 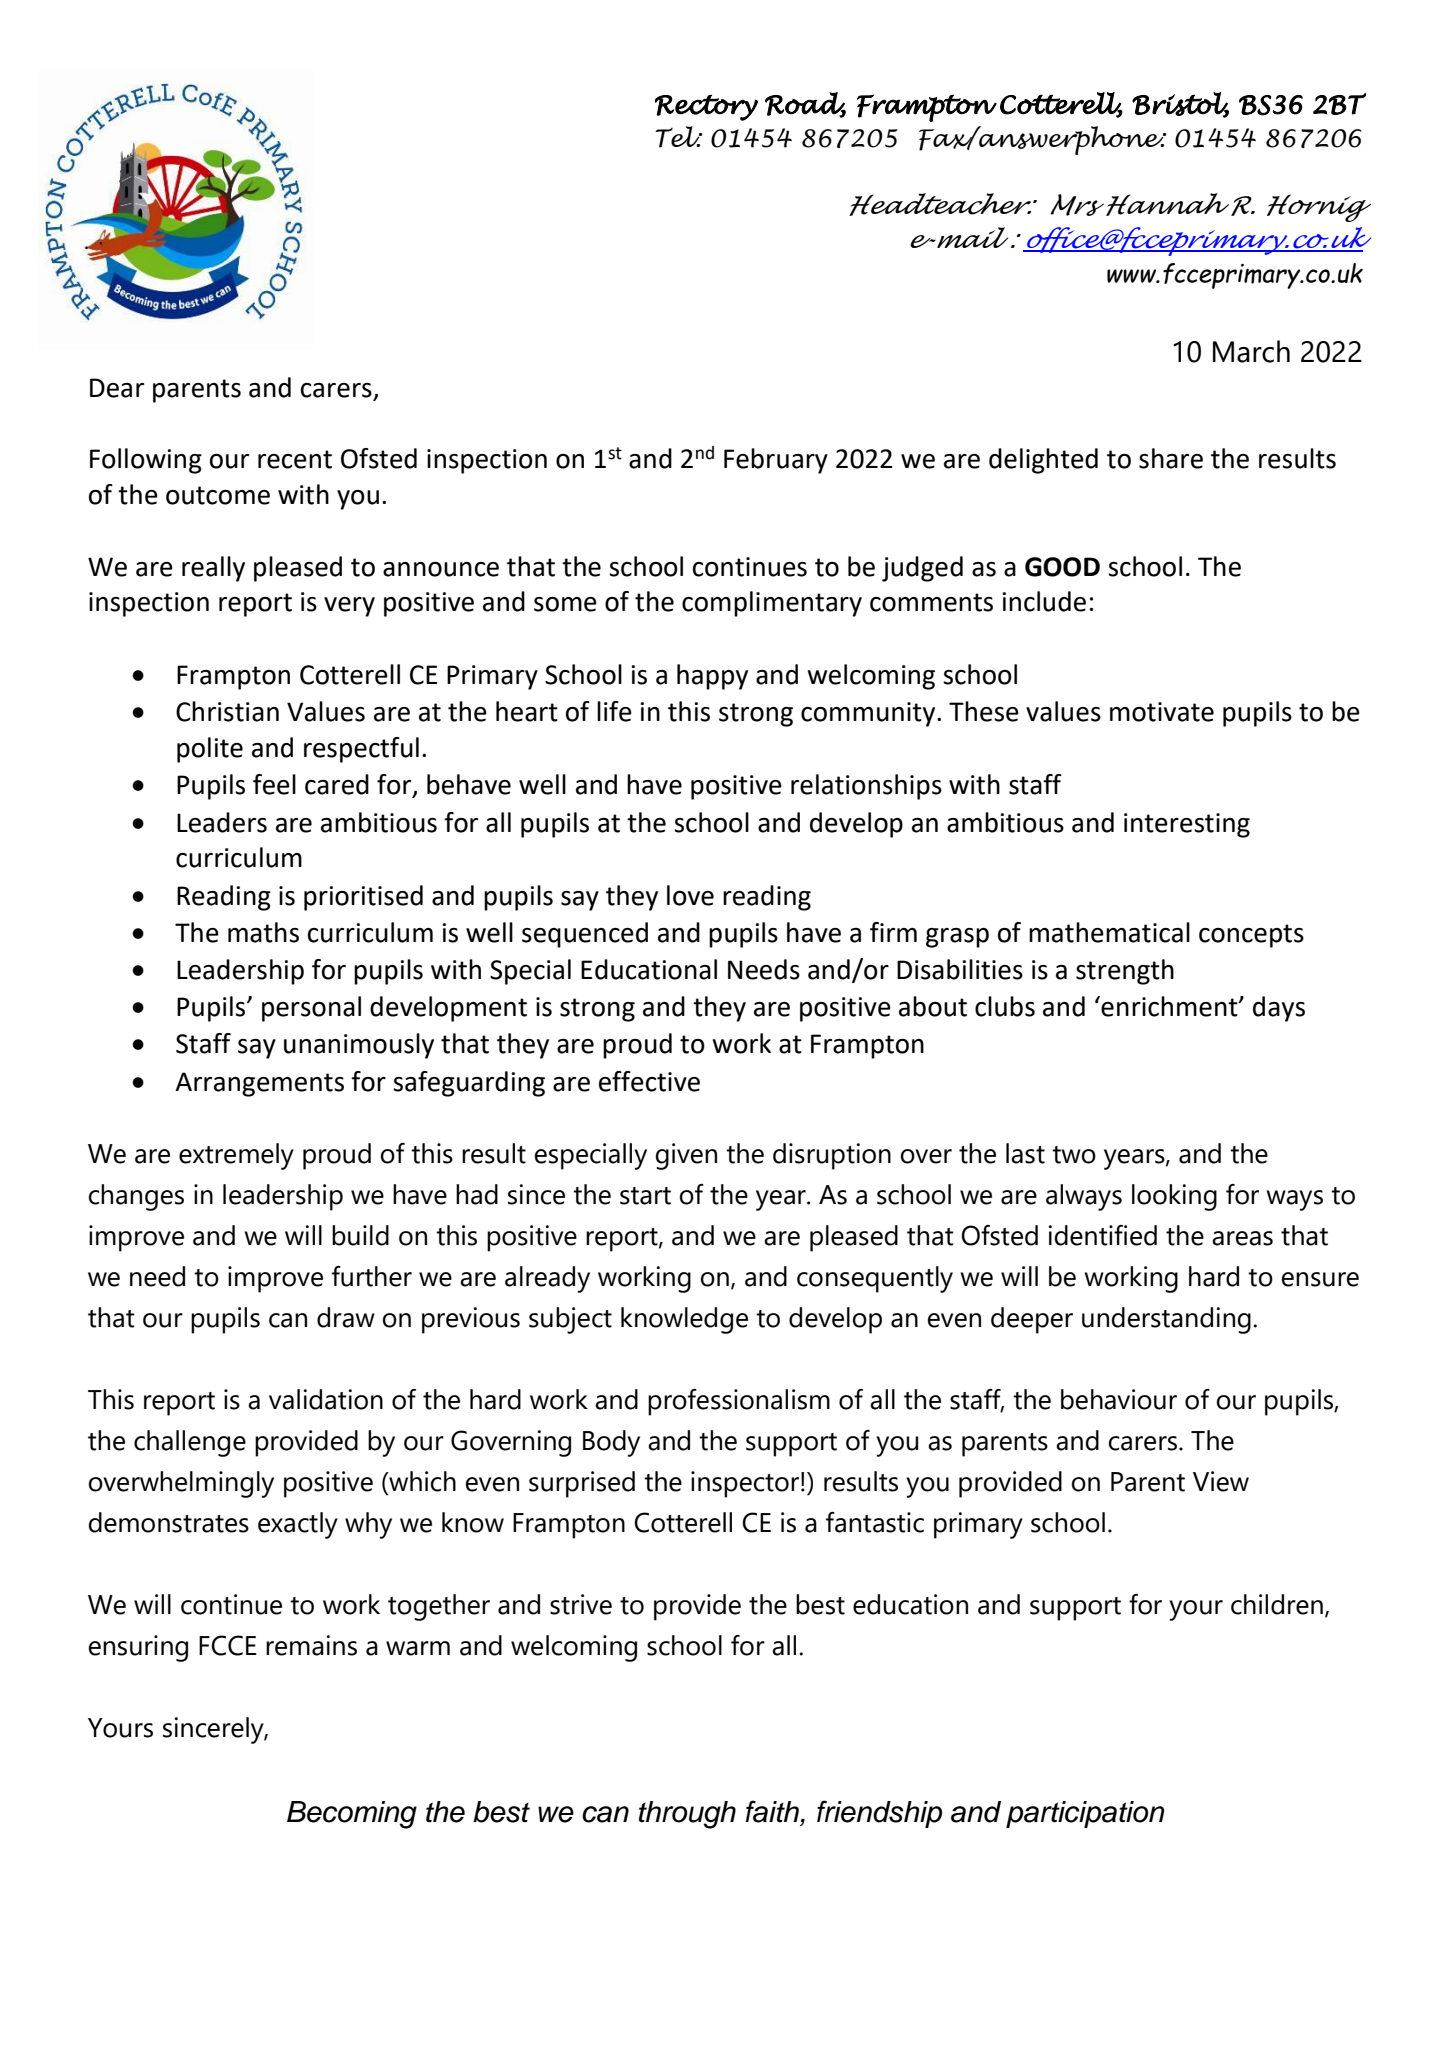 I want to click on Dear, so click(x=117, y=388).
